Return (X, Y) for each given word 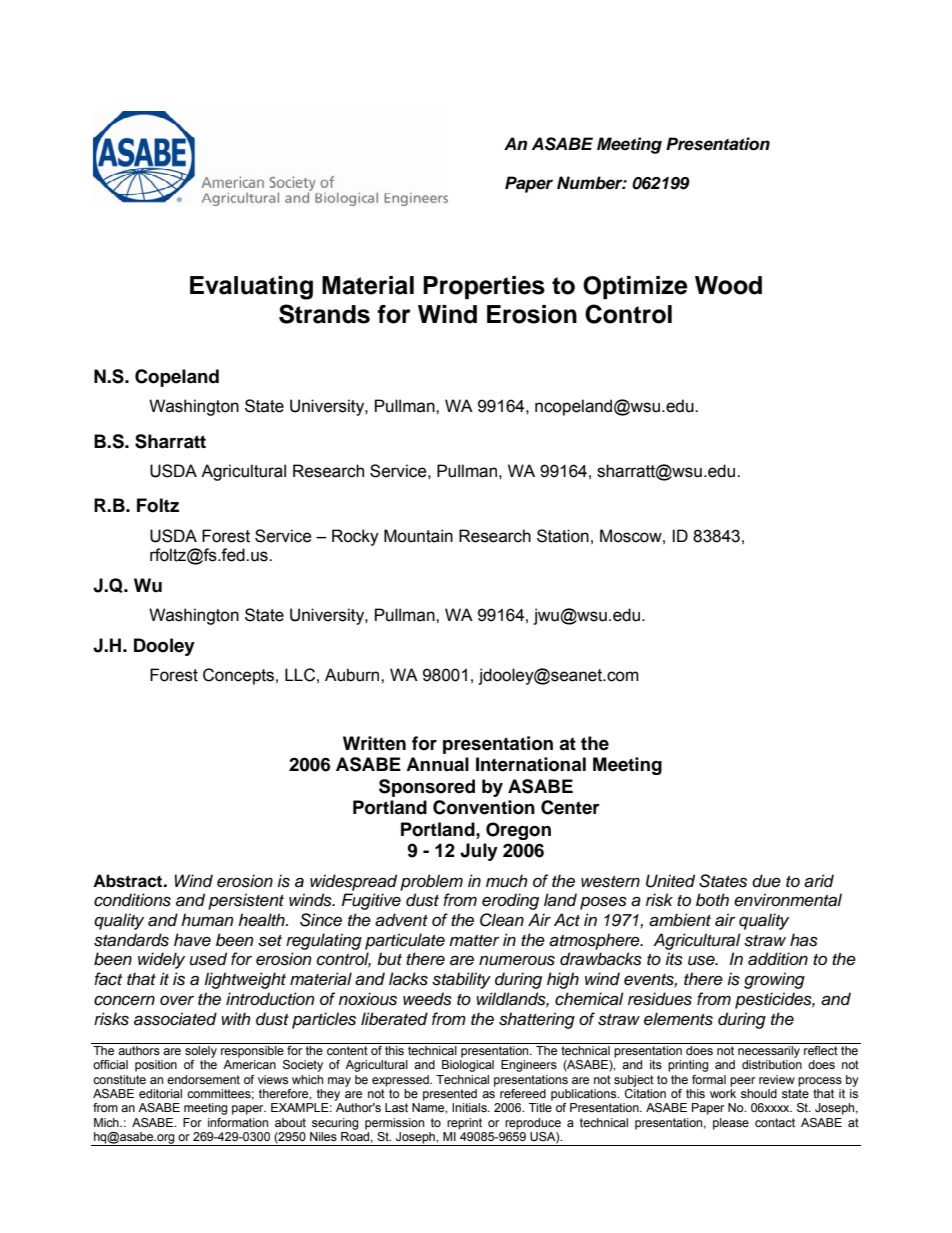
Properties (484, 287)
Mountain (418, 536)
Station (563, 536)
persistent (246, 901)
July (479, 852)
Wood (728, 285)
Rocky (355, 537)
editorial (160, 1093)
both (712, 900)
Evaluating (251, 288)
